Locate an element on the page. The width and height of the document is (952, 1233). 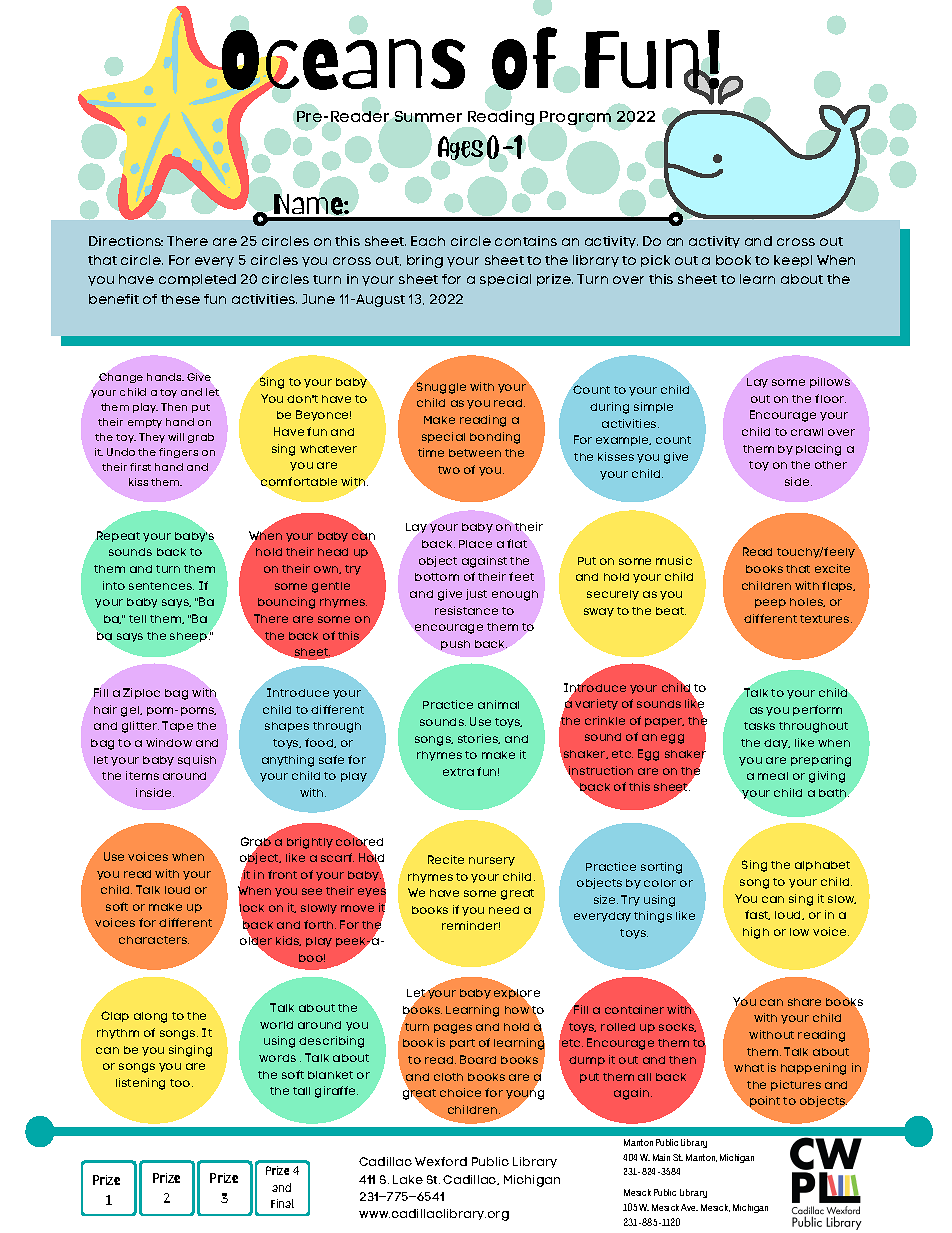
fingers is located at coordinates (178, 453).
